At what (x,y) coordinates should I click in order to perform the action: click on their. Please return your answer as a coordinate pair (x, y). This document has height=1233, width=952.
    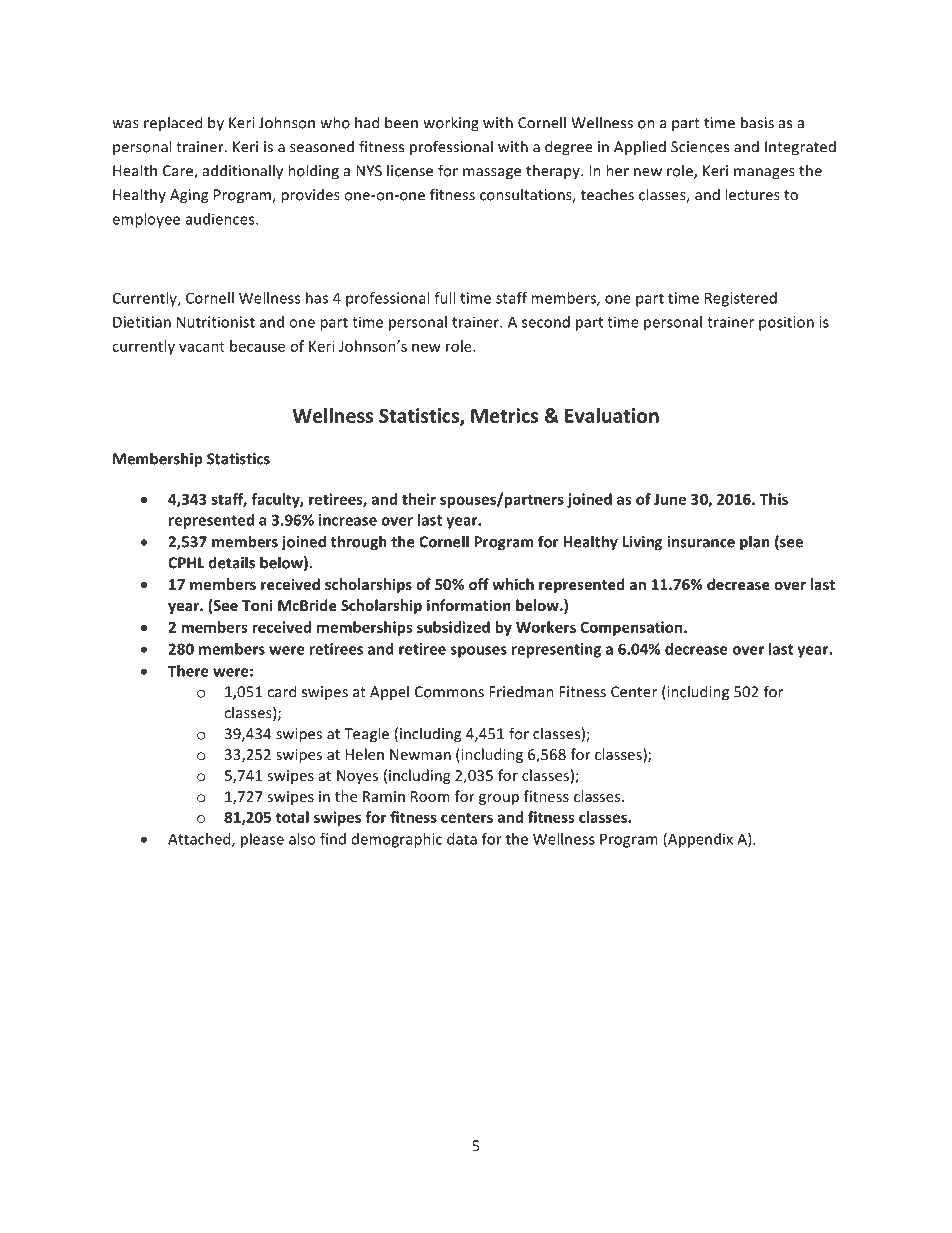
    Looking at the image, I should click on (419, 499).
